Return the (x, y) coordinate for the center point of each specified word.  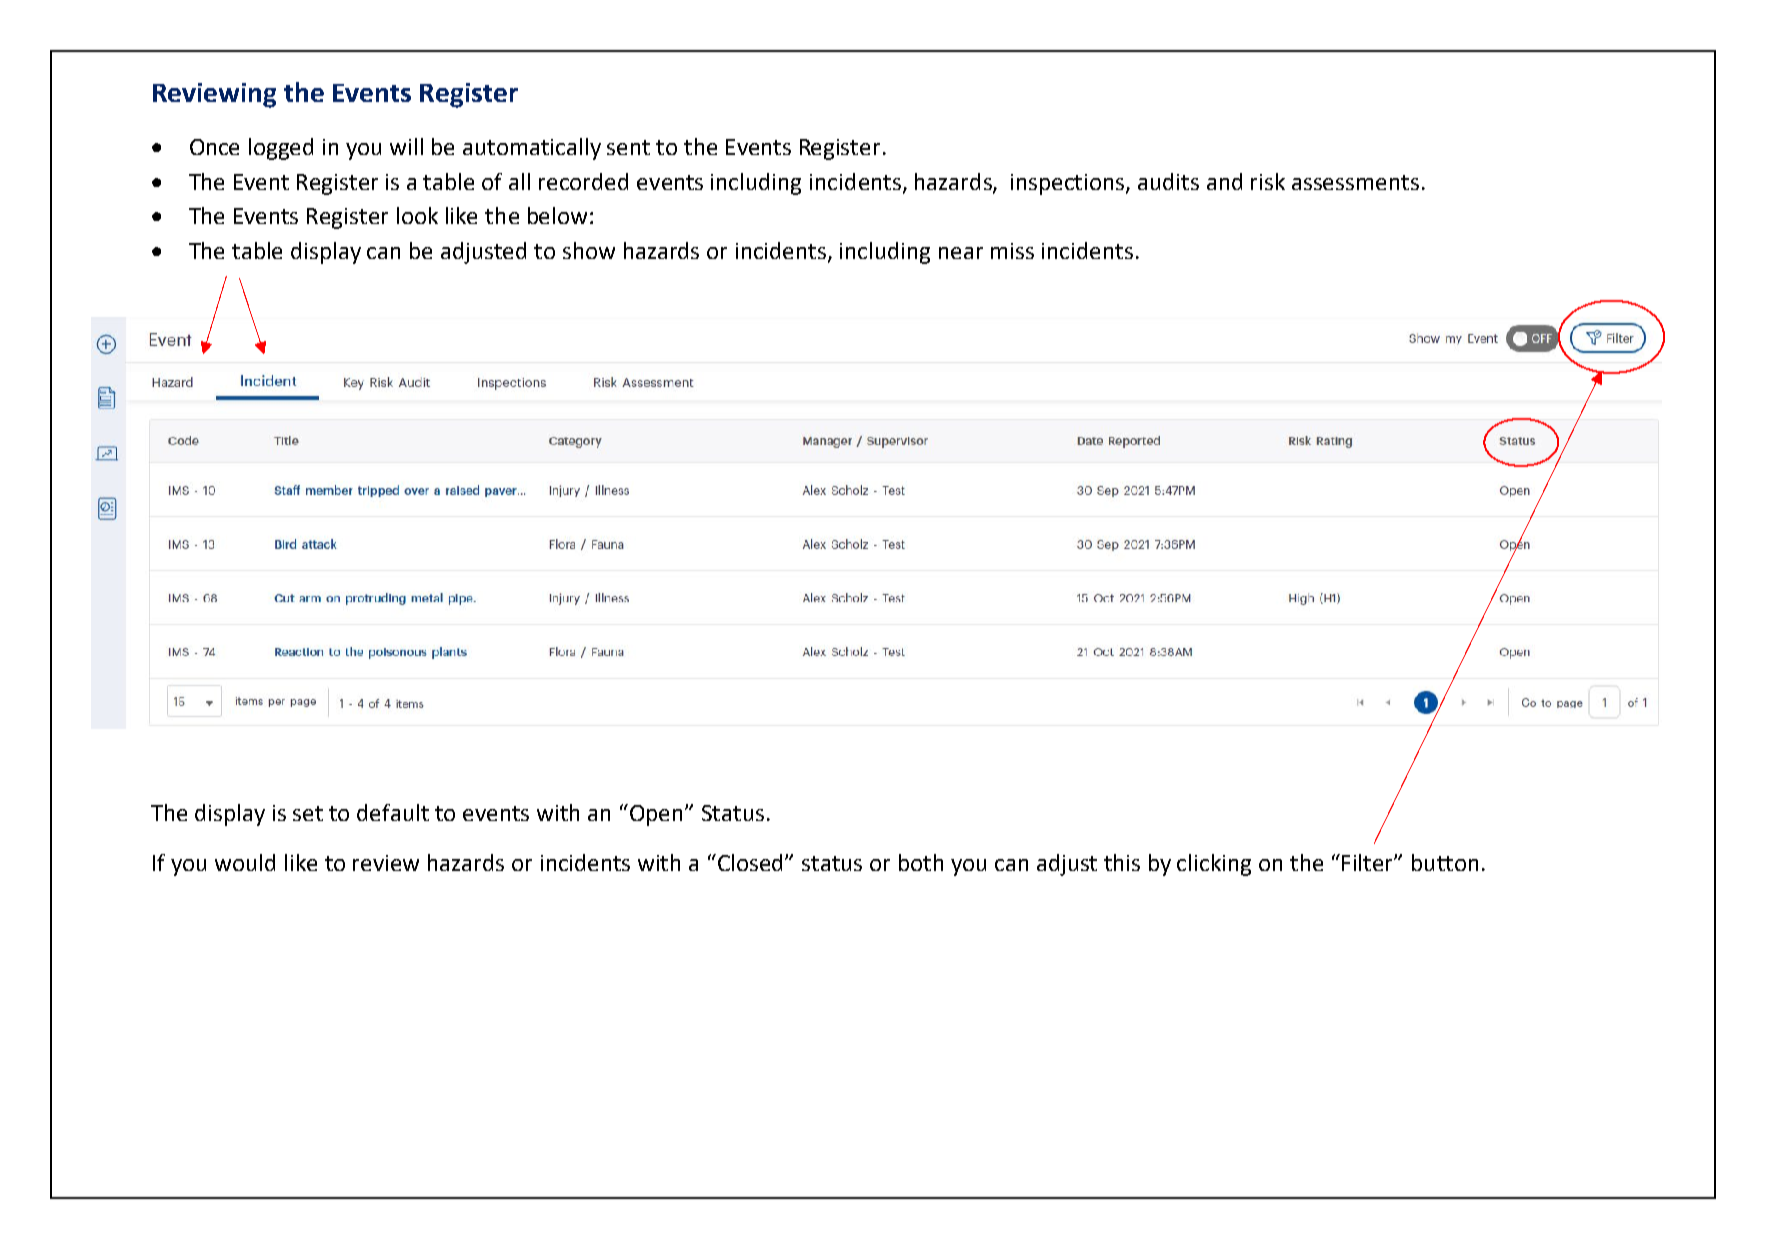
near (961, 253)
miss (1012, 251)
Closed (752, 862)
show (589, 250)
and (1224, 181)
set (308, 813)
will (406, 146)
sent (628, 147)
